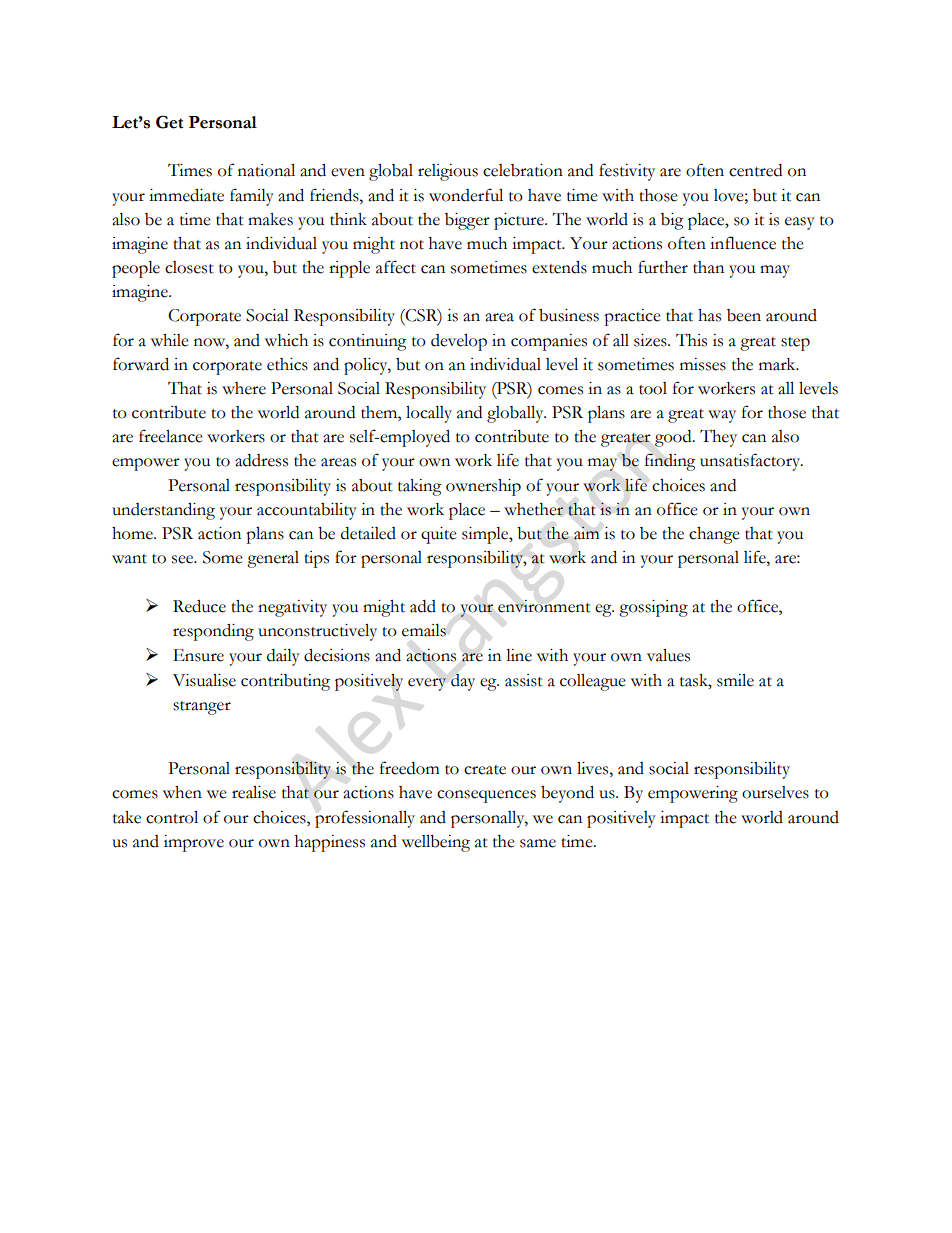  I want to click on address, so click(261, 460).
